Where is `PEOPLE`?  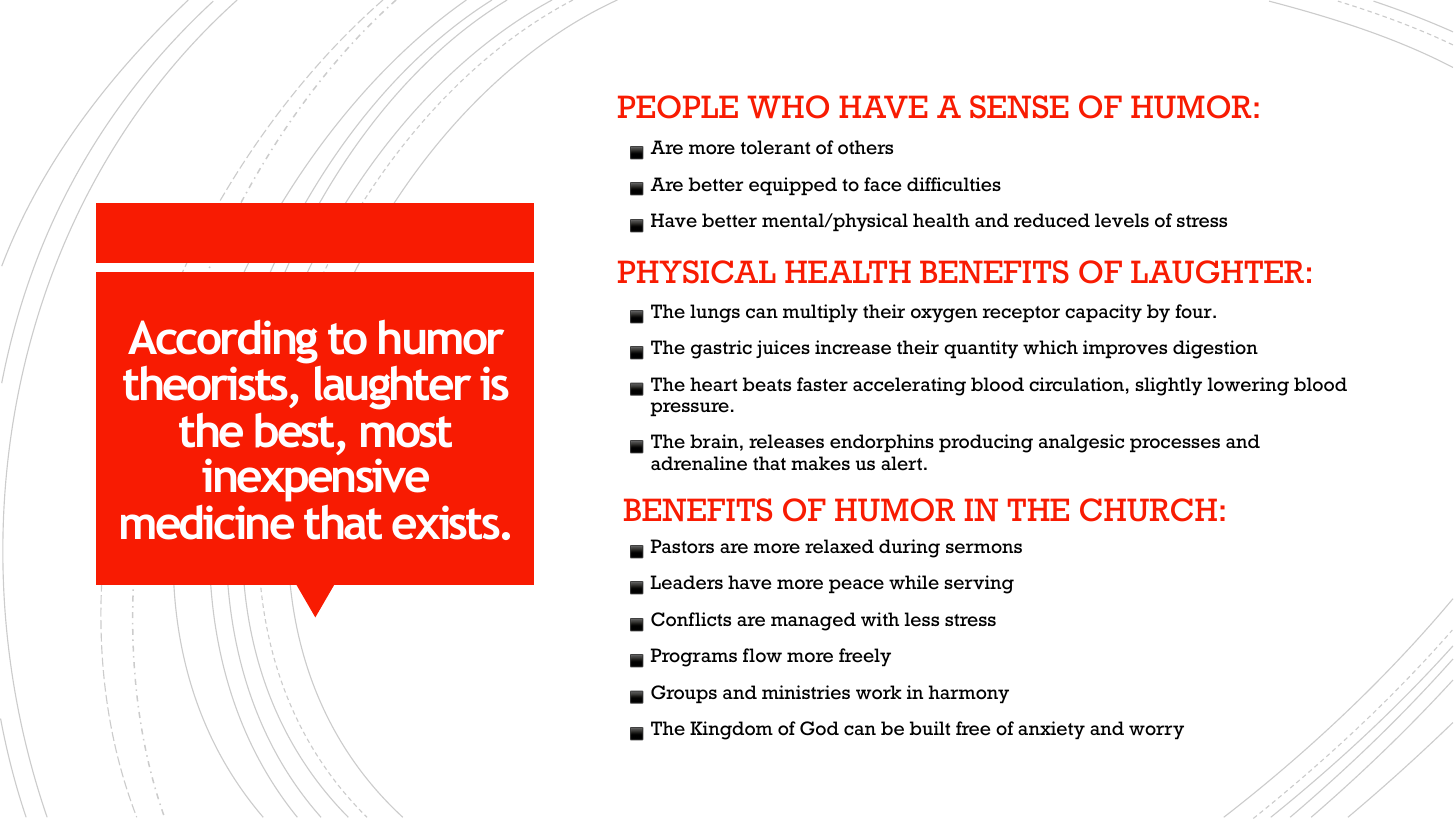
PEOPLE is located at coordinates (678, 107).
